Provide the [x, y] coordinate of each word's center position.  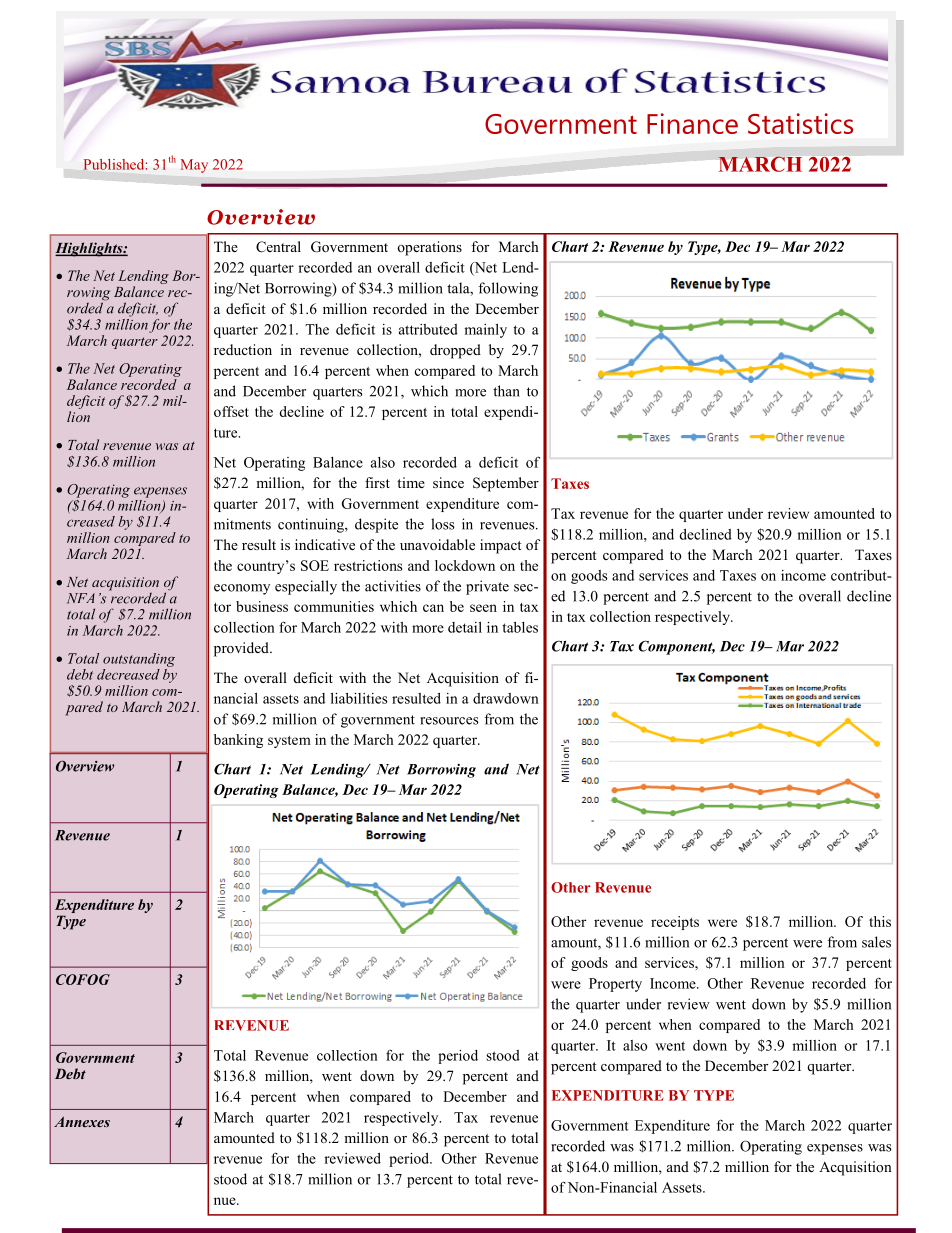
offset [231, 411]
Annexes [82, 1121]
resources [449, 721]
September [506, 484]
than [506, 391]
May [194, 166]
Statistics [800, 123]
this [880, 921]
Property [615, 985]
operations [429, 248]
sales [876, 942]
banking [238, 741]
